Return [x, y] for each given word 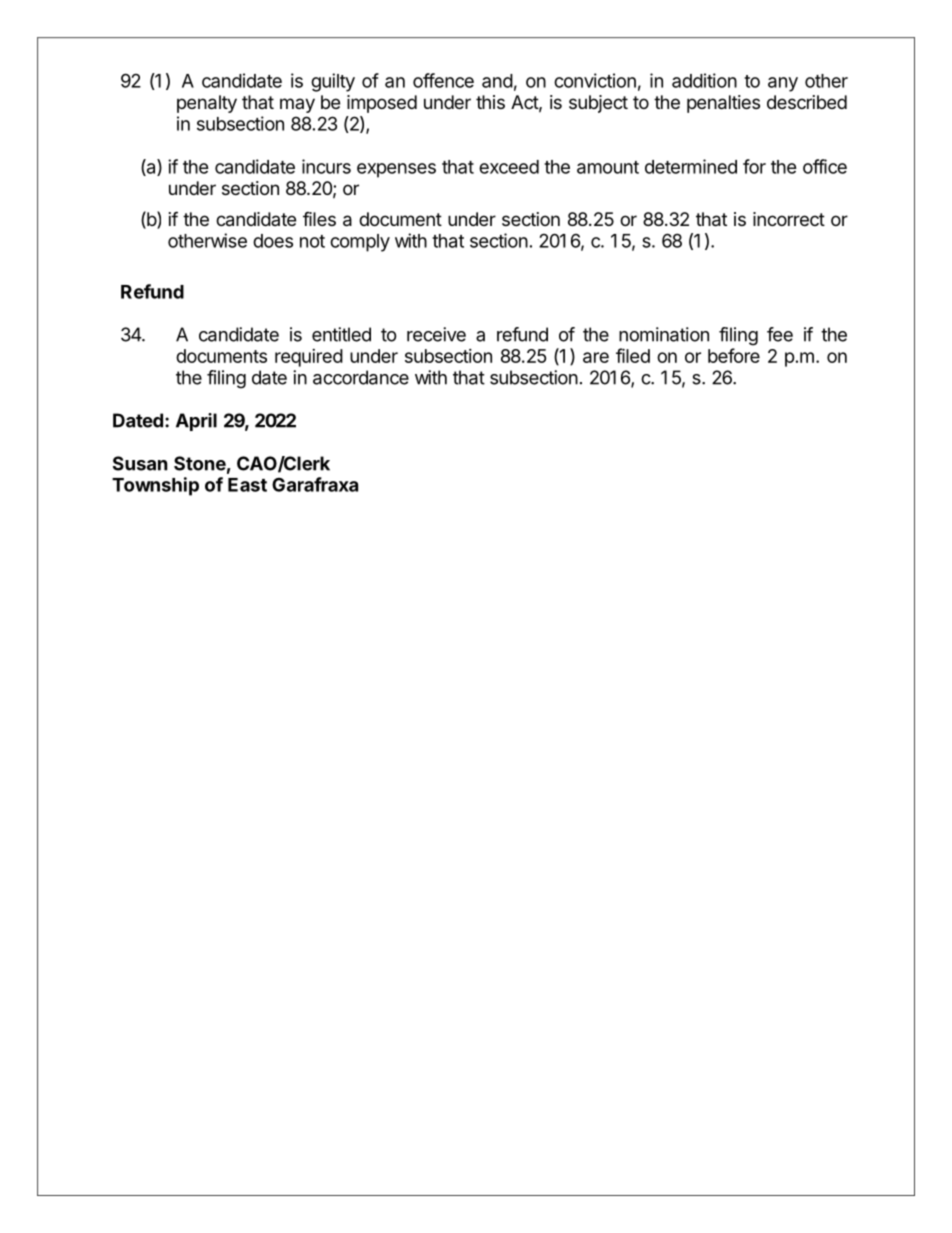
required [309, 358]
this [490, 102]
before [734, 355]
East [247, 485]
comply [360, 243]
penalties [723, 104]
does [273, 241]
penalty [207, 104]
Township [155, 486]
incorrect [789, 219]
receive [436, 334]
